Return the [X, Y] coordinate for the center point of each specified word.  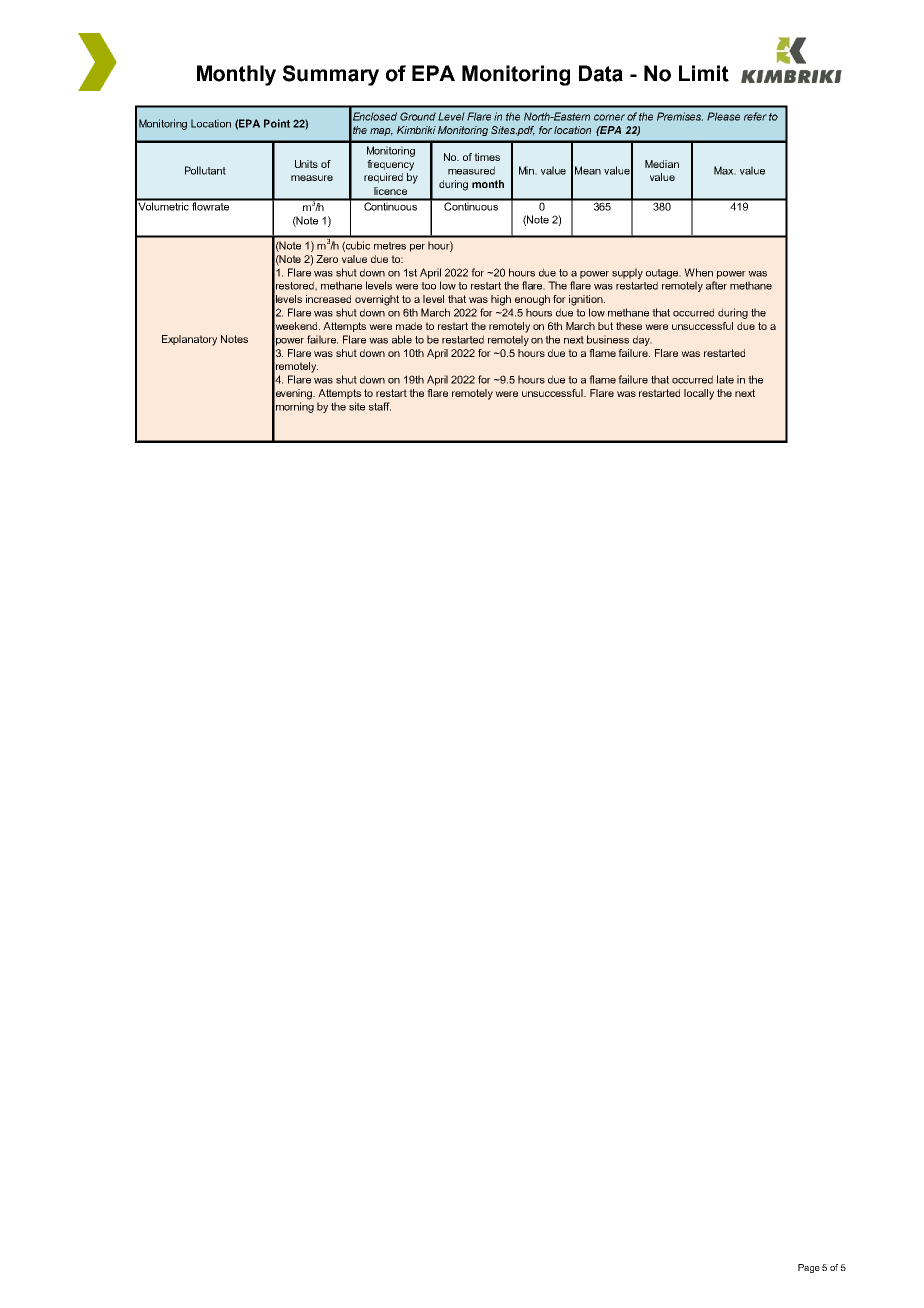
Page [809, 1268]
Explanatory [189, 340]
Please [723, 116]
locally [699, 394]
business [608, 339]
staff [380, 406]
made [409, 326]
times [487, 157]
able [402, 339]
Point [277, 123]
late [725, 379]
